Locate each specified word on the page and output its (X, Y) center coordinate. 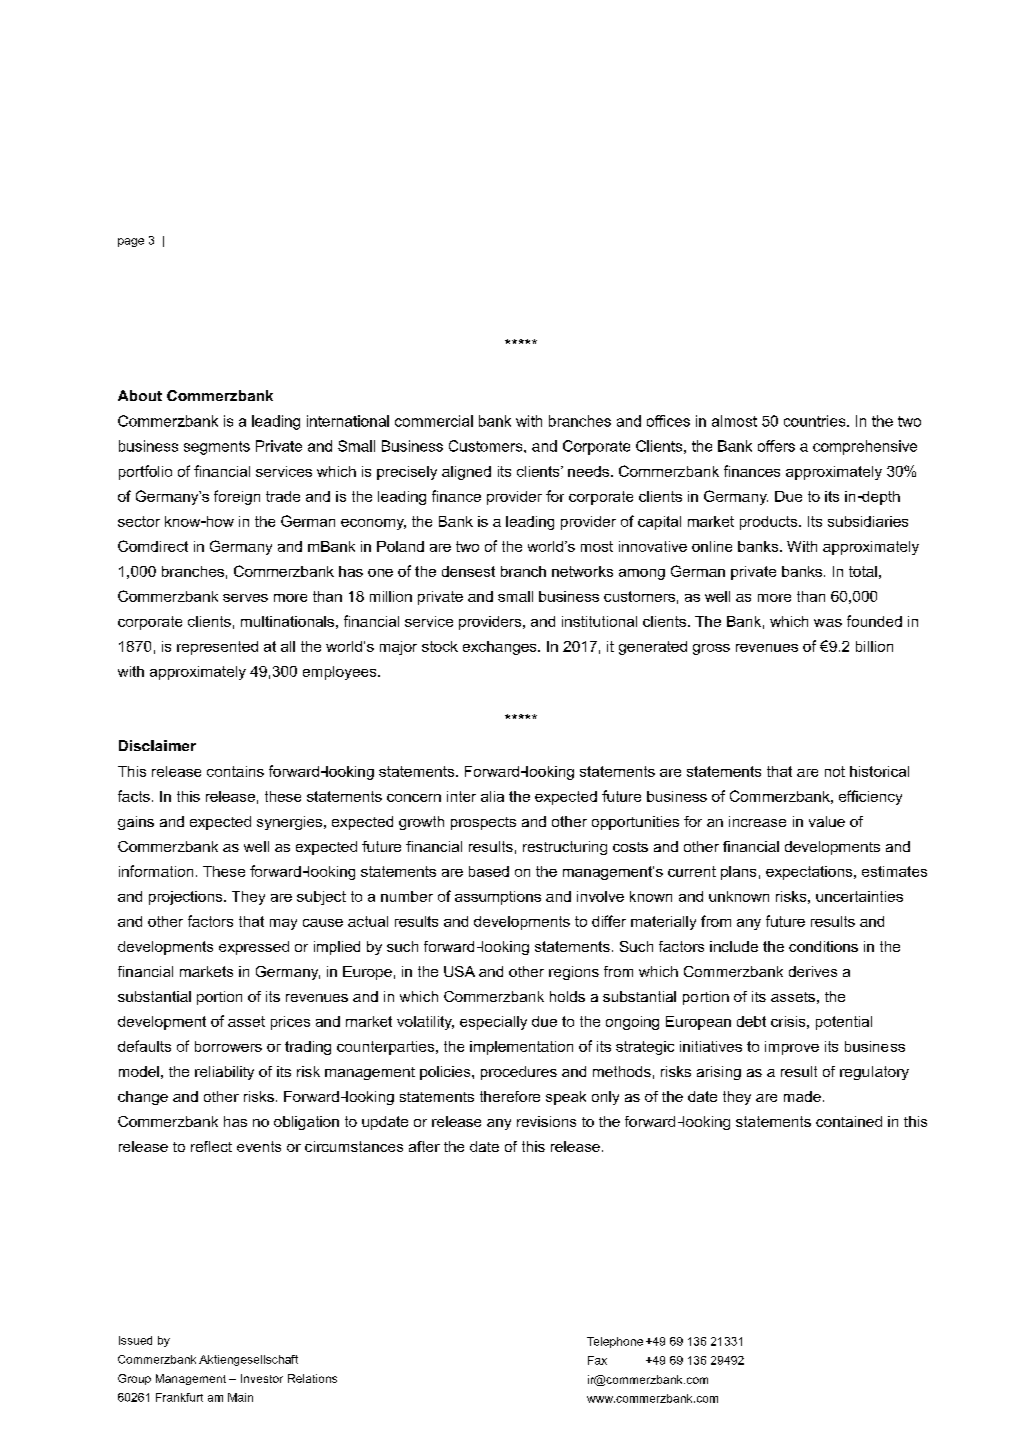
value (827, 821)
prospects (483, 823)
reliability (224, 1073)
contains (235, 771)
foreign (237, 497)
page (131, 242)
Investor (262, 1378)
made (802, 1096)
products (770, 523)
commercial (434, 421)
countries (816, 421)
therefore (510, 1096)
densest (468, 571)
